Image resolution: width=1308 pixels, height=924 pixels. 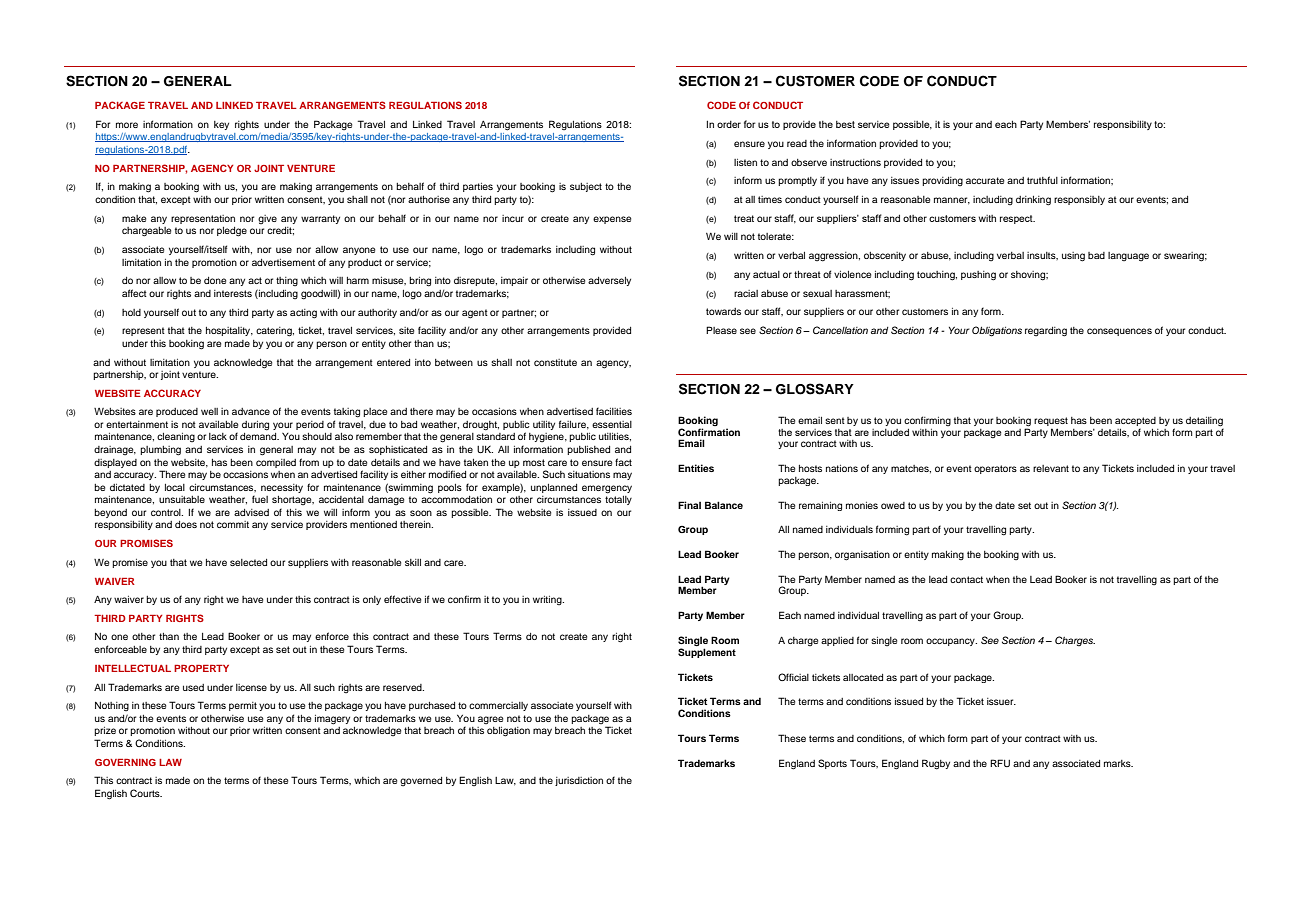 I want to click on only, so click(x=372, y=600).
